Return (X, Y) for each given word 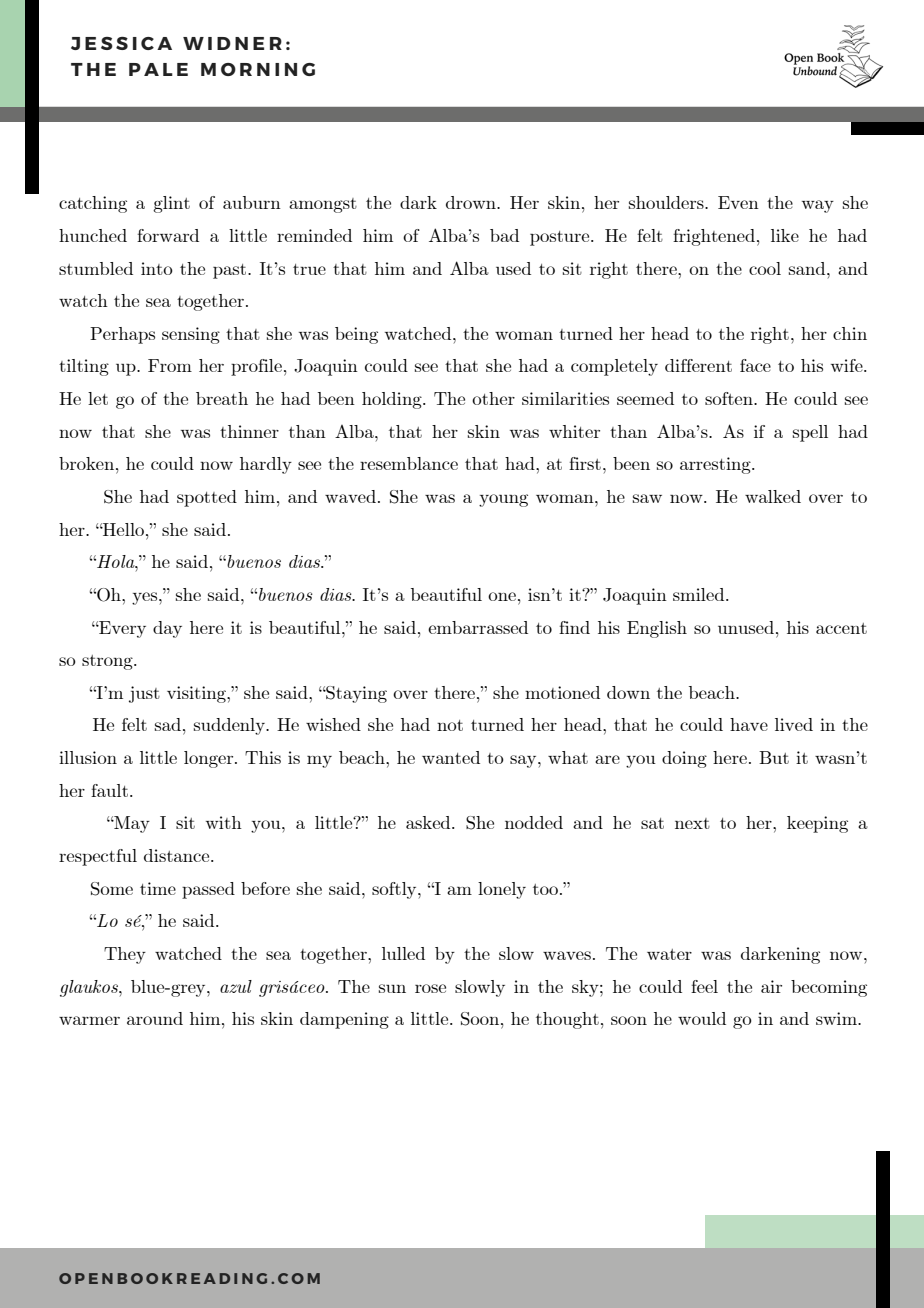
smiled (700, 594)
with (224, 822)
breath (222, 398)
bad (504, 235)
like (785, 235)
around (155, 1018)
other (493, 398)
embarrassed (478, 627)
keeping (817, 824)
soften (730, 398)
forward (168, 235)
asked (429, 822)
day (167, 629)
